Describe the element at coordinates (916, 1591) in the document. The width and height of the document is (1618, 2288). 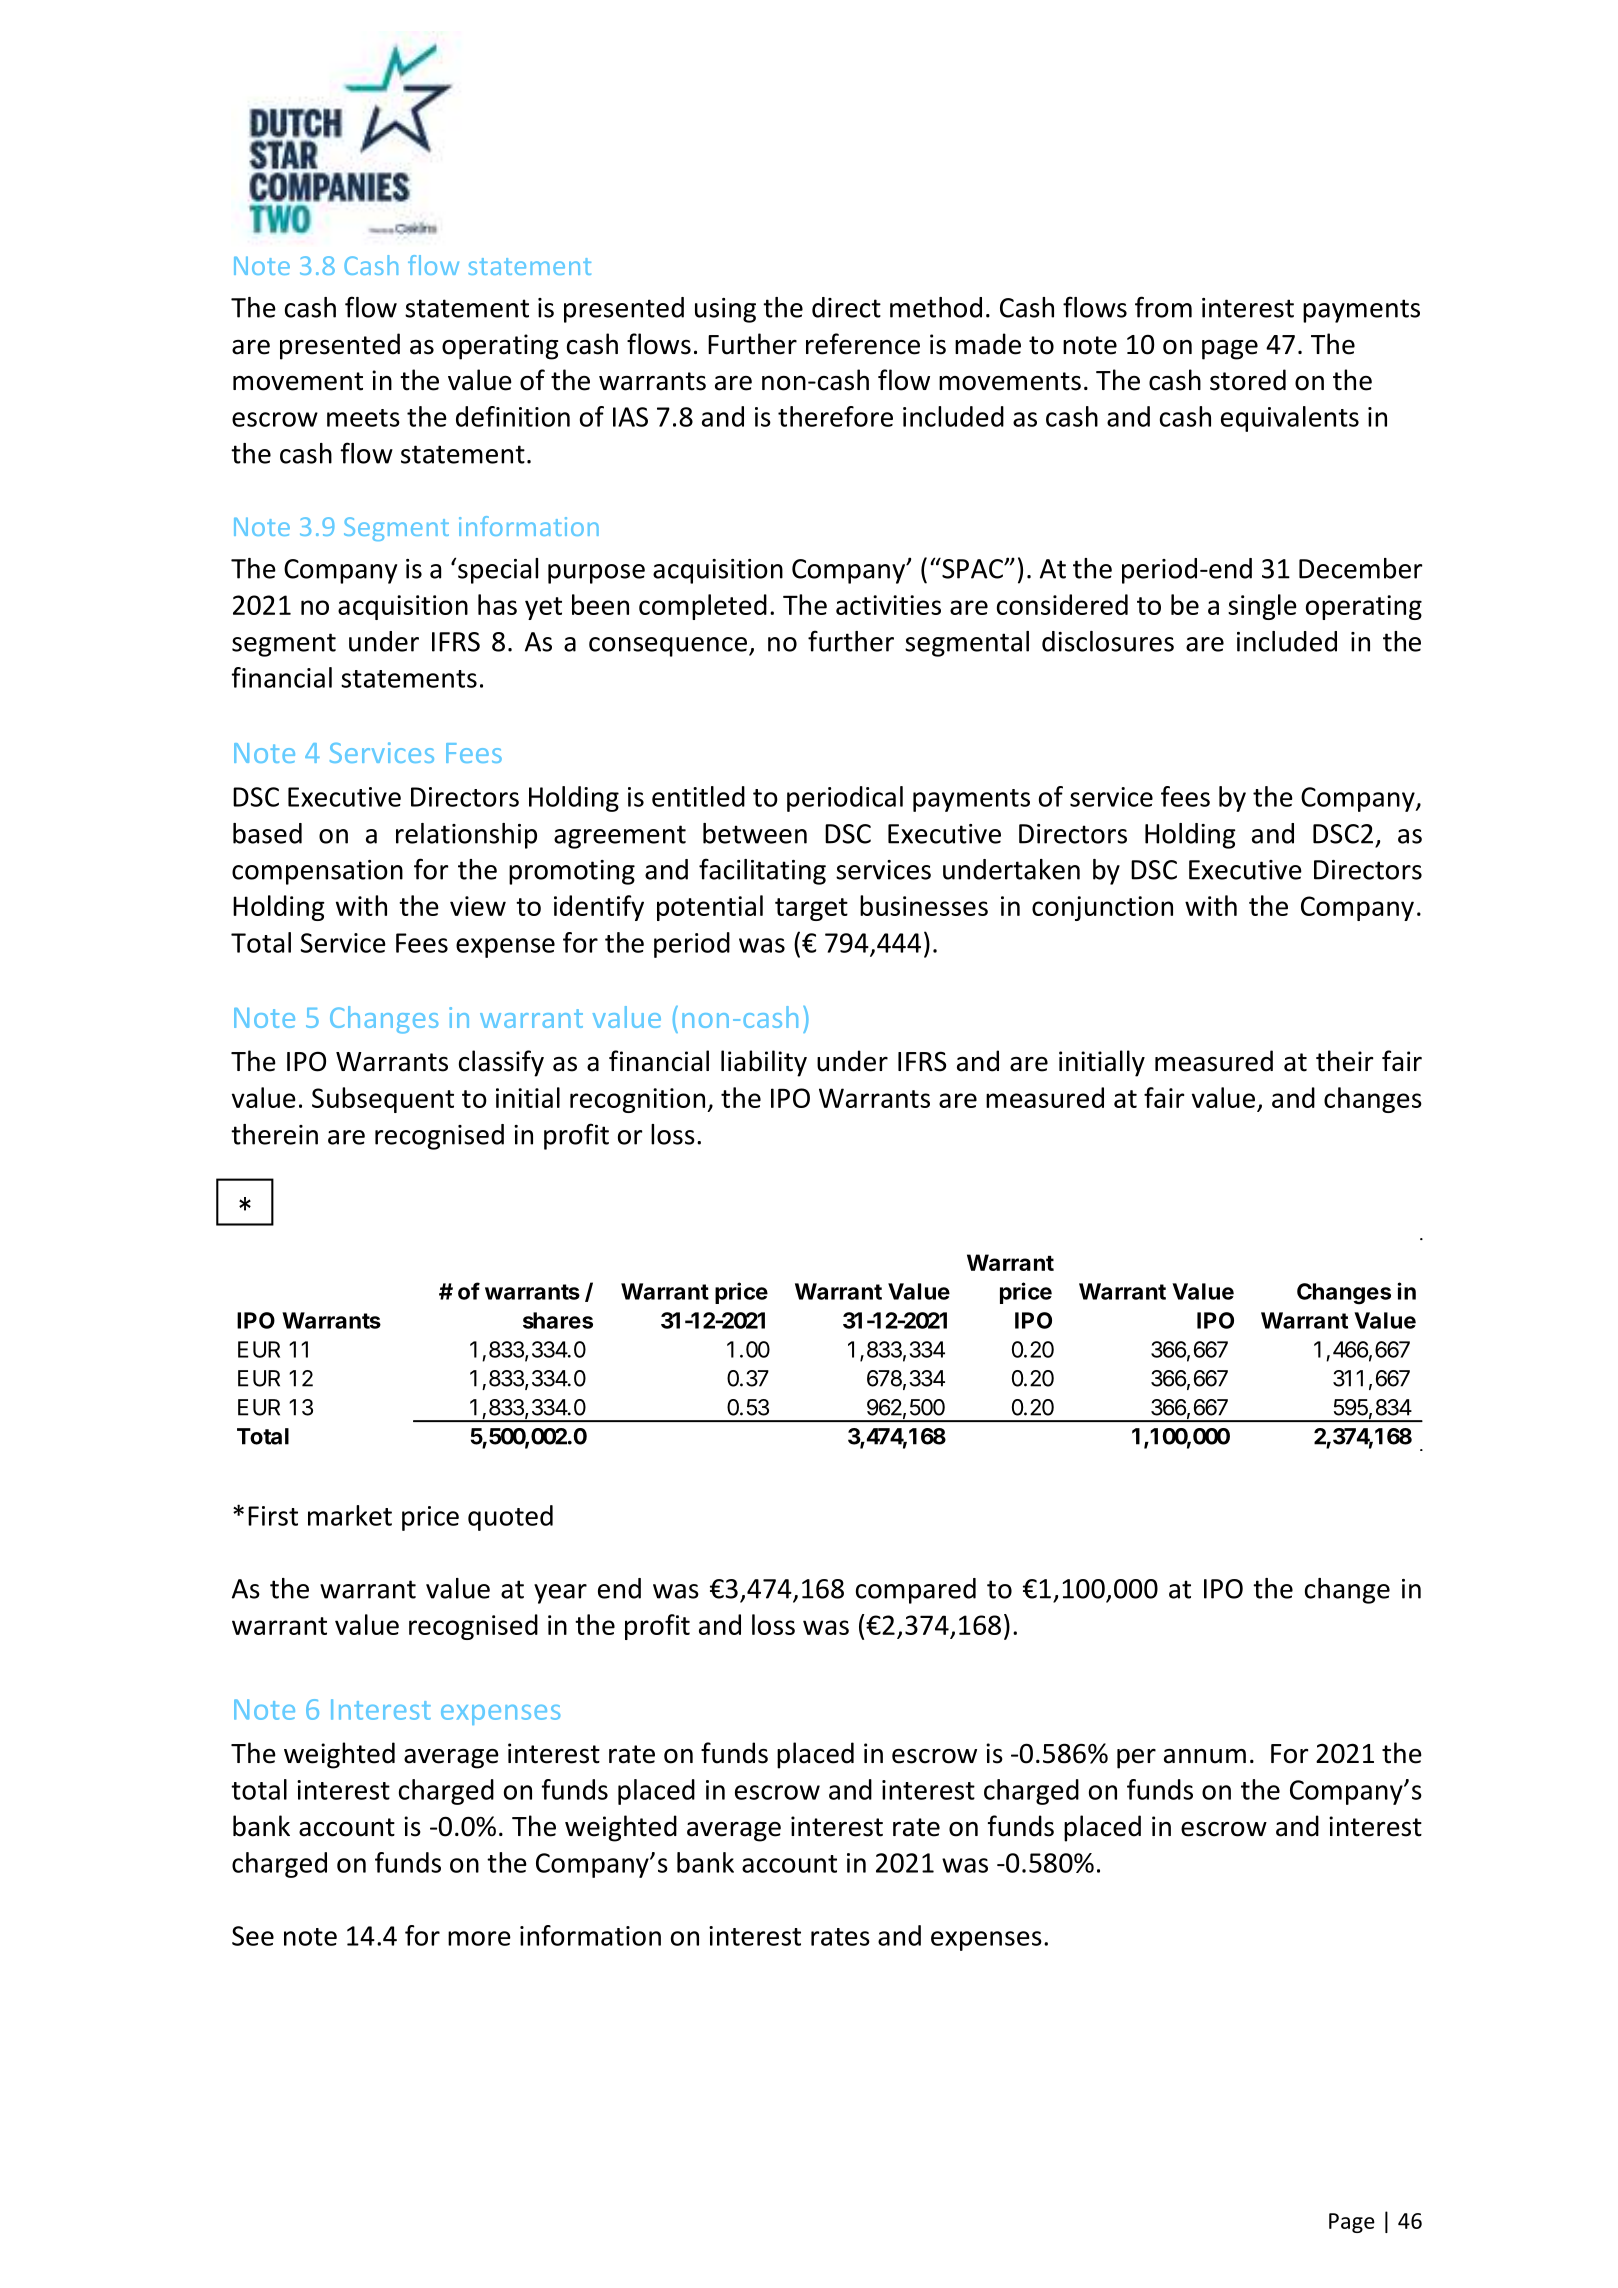
I see `compared` at that location.
